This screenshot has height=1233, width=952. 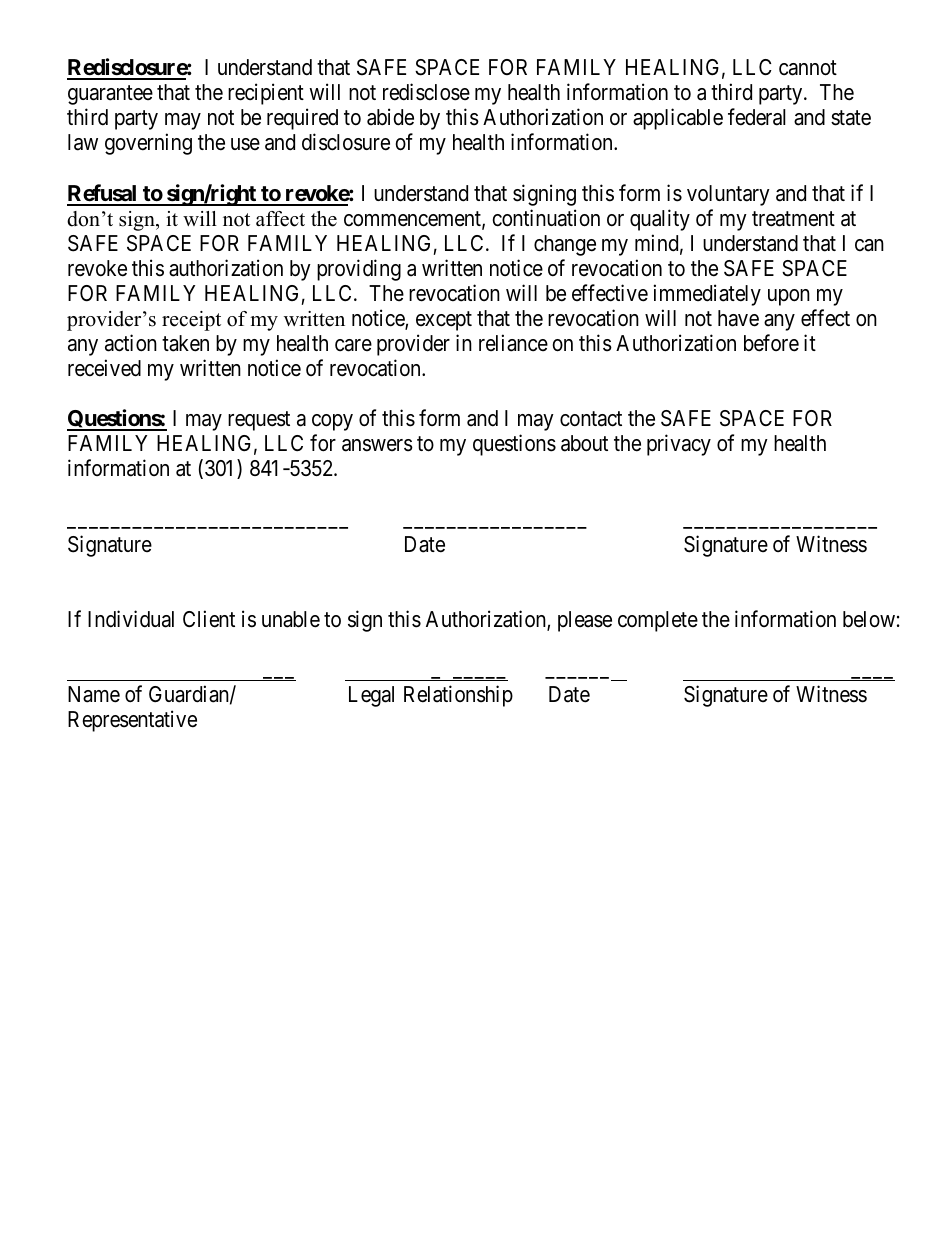 What do you see at coordinates (771, 343) in the screenshot?
I see `before` at bounding box center [771, 343].
